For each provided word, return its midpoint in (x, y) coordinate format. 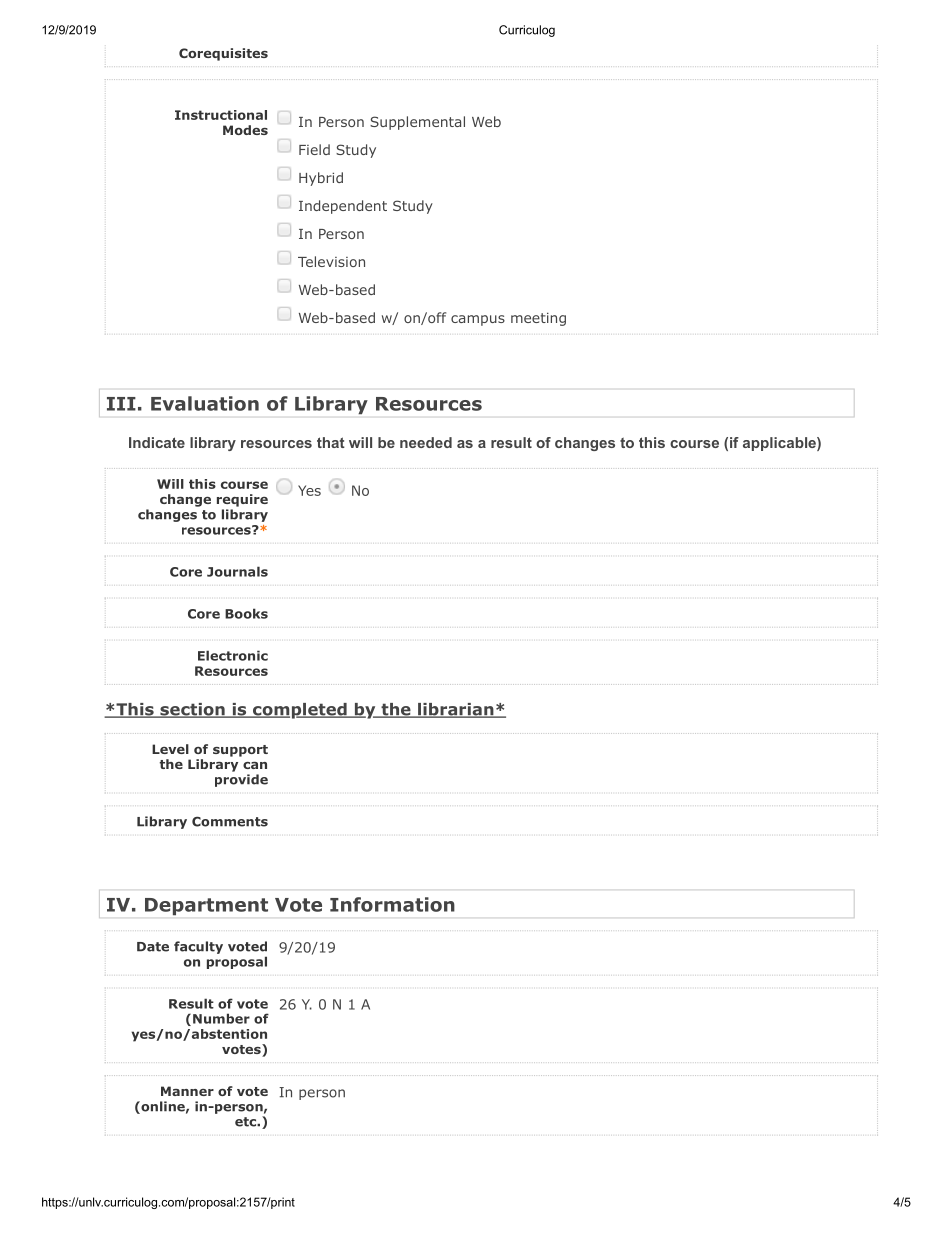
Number (221, 1018)
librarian (455, 710)
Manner (187, 1091)
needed (426, 442)
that (331, 442)
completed (299, 711)
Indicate (157, 442)
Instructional (221, 115)
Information (392, 904)
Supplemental (417, 123)
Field (314, 149)
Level (170, 749)
